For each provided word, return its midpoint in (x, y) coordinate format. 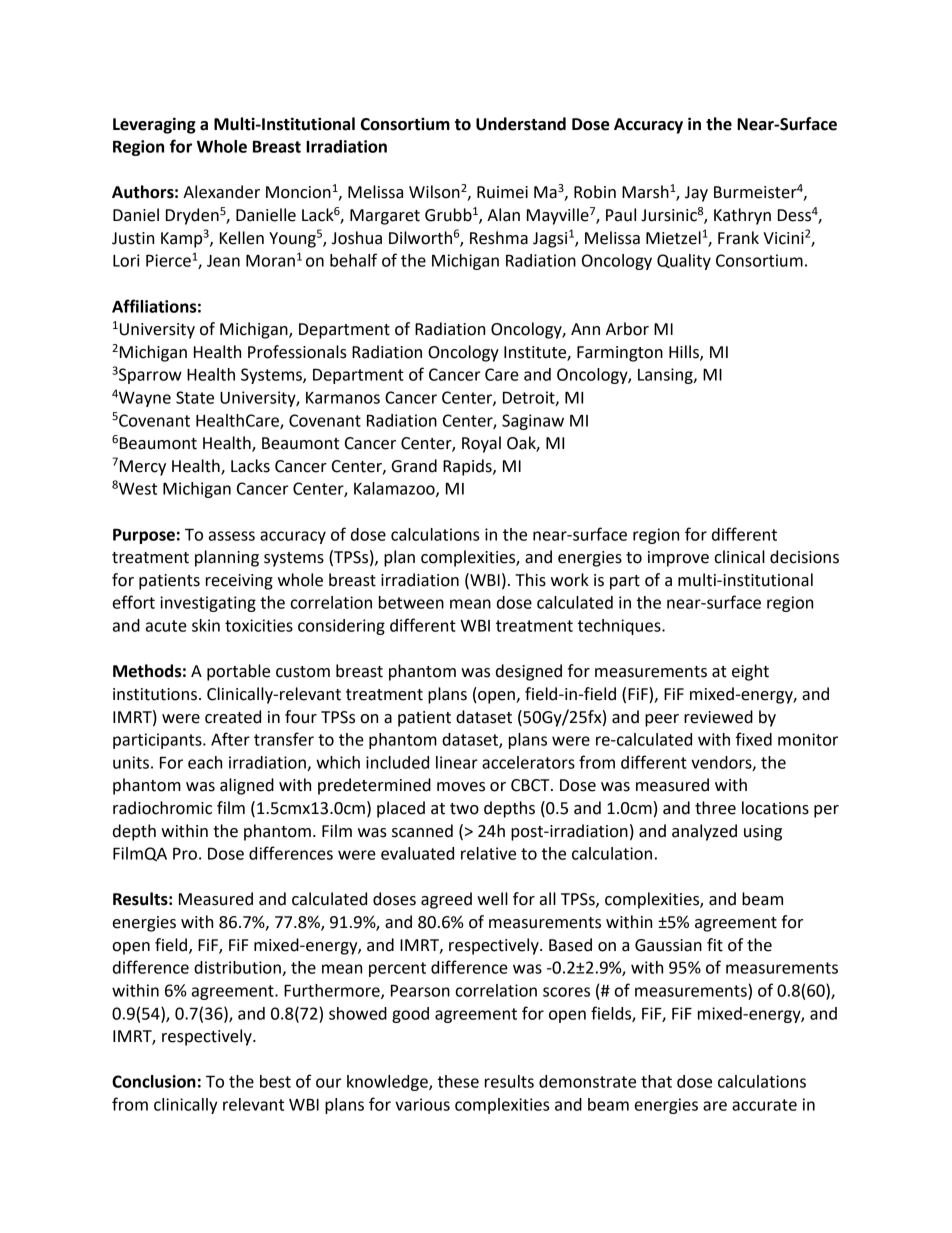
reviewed (718, 717)
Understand (521, 124)
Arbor (627, 329)
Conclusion (154, 1081)
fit (715, 945)
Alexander (221, 192)
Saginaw (533, 422)
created (233, 717)
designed (529, 672)
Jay (696, 194)
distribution (238, 968)
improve (678, 559)
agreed (446, 900)
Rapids (468, 467)
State (195, 397)
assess (232, 536)
